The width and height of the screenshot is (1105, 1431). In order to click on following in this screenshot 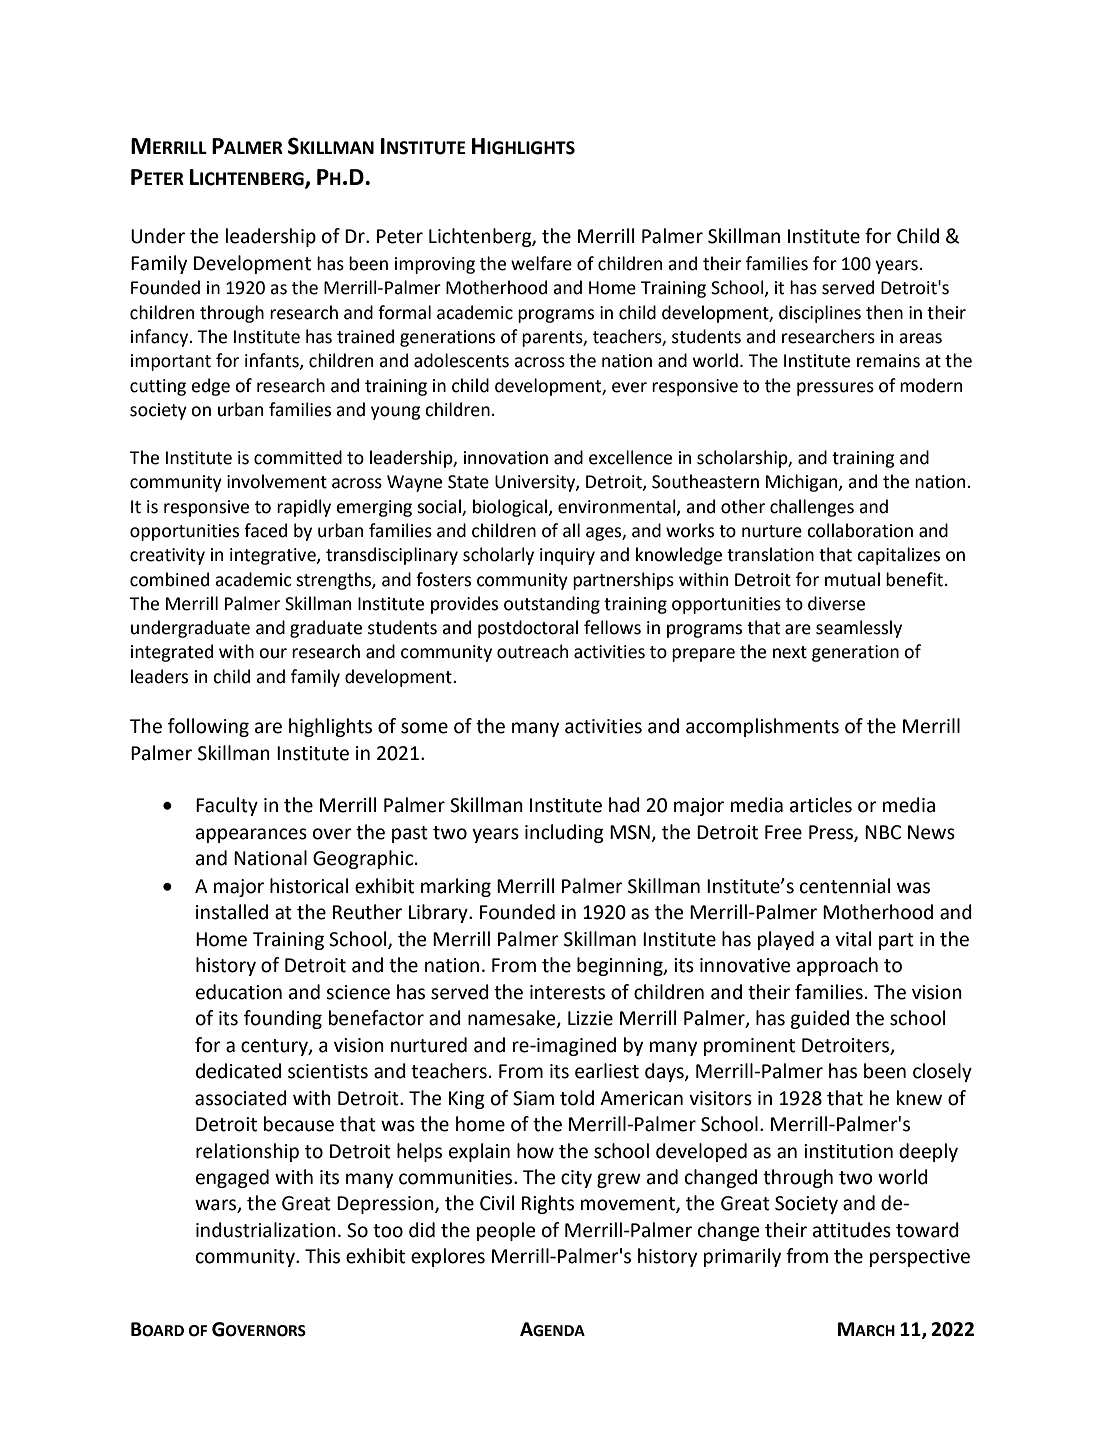, I will do `click(208, 727)`.
